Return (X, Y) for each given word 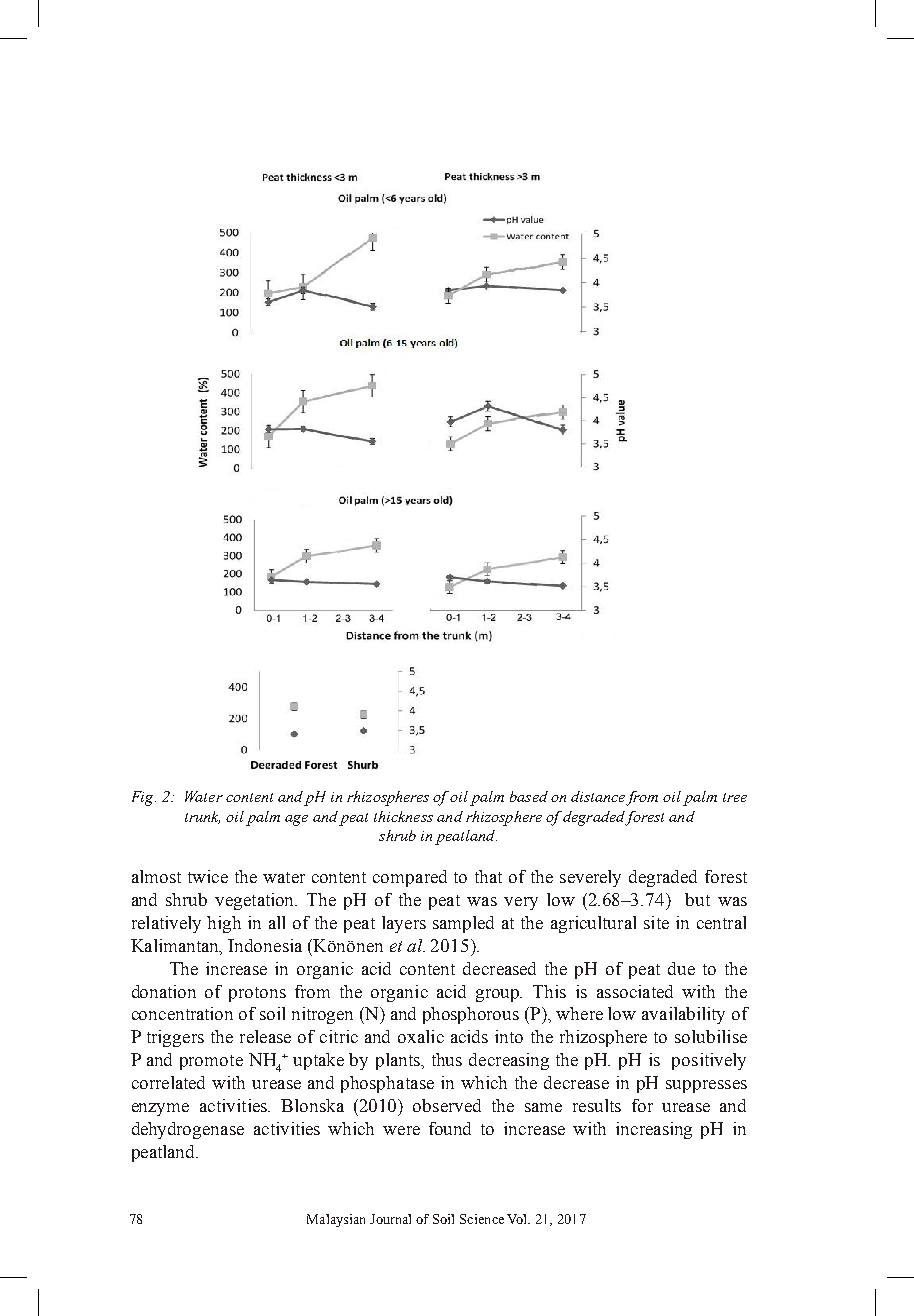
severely (590, 878)
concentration (182, 1013)
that (488, 876)
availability (683, 1015)
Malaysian (336, 1220)
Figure (211, 796)
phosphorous (471, 1015)
